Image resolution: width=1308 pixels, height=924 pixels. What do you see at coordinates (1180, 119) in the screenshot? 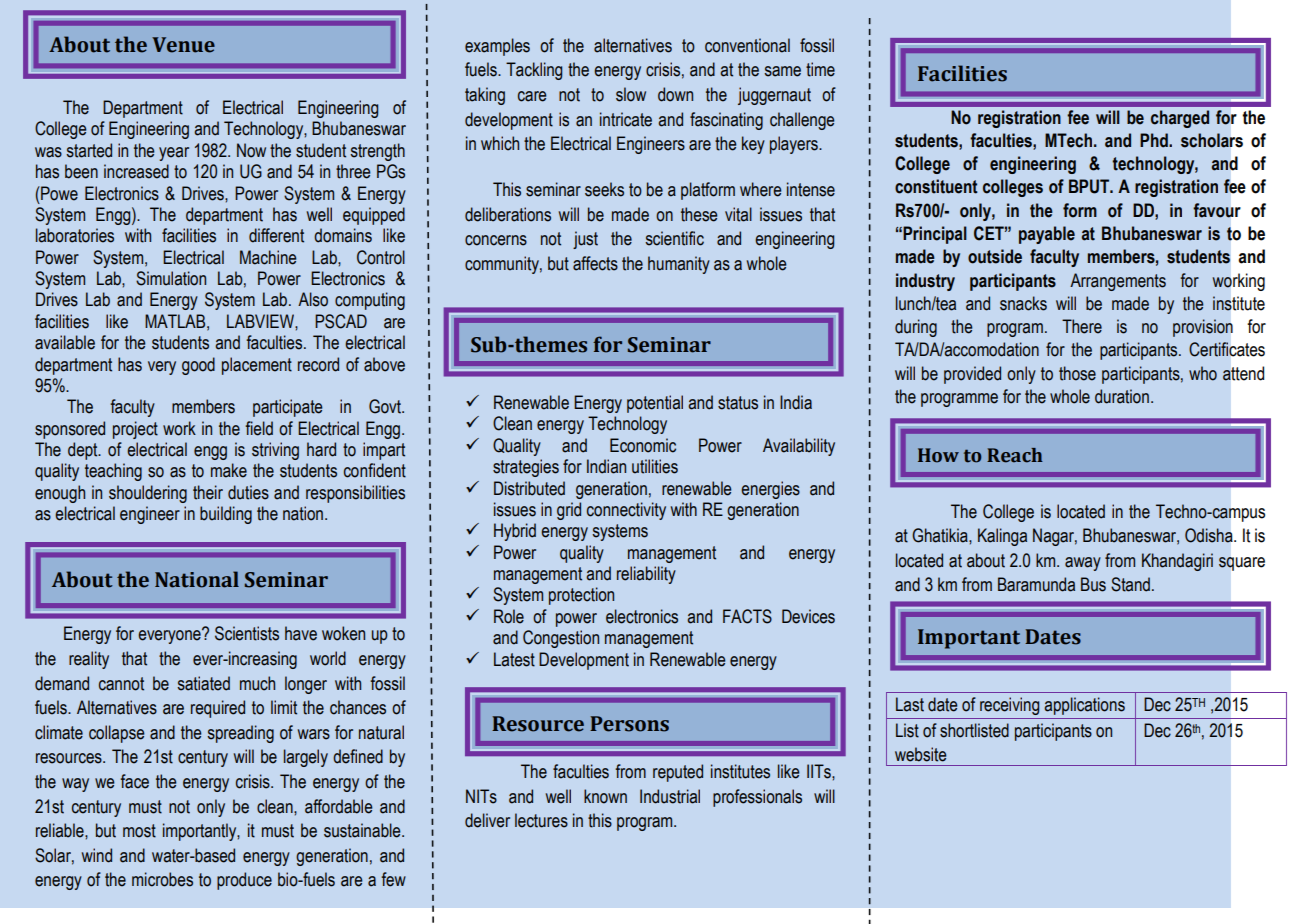
I see `charged` at bounding box center [1180, 119].
